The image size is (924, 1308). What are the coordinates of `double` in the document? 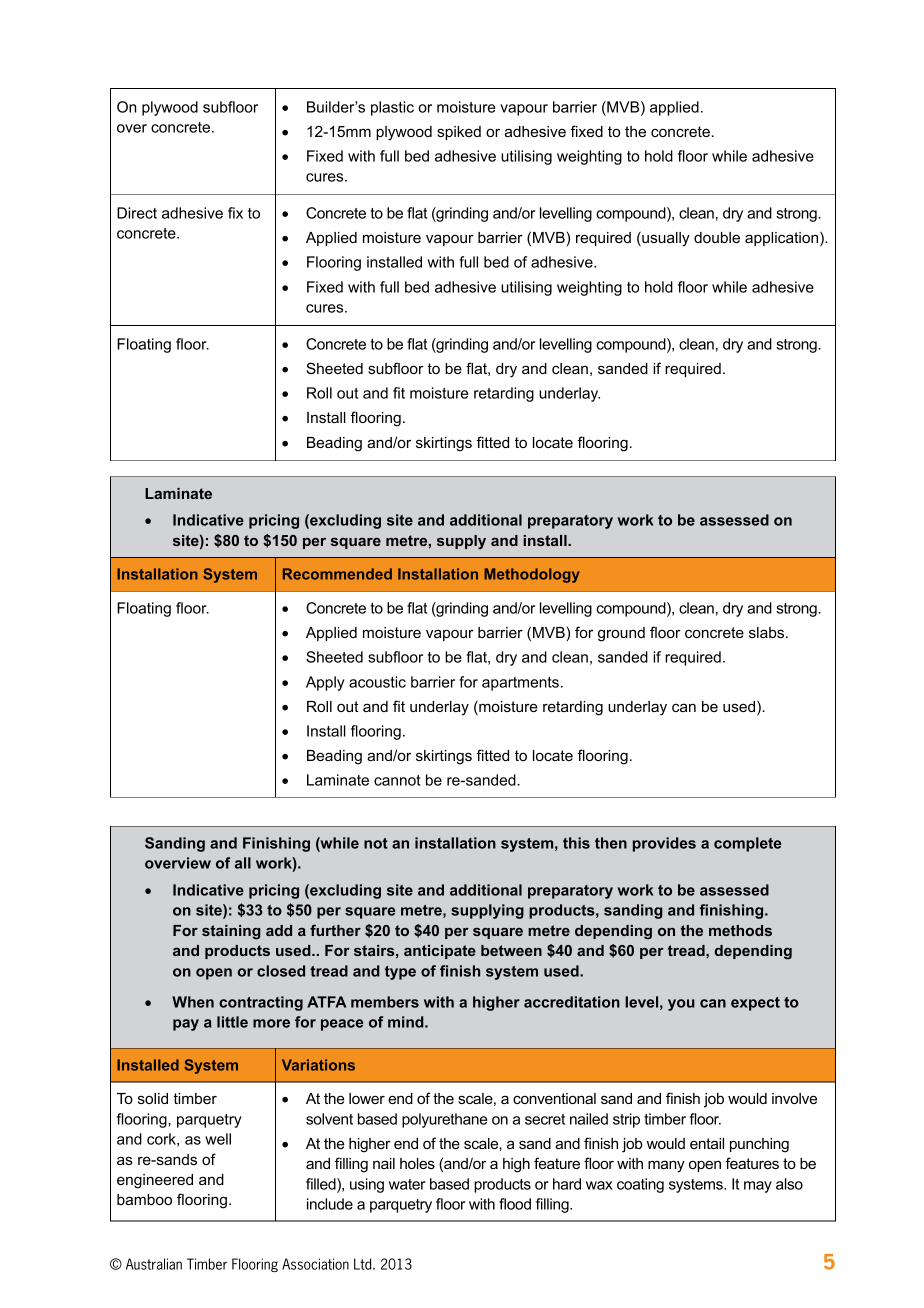 It's located at (717, 237).
